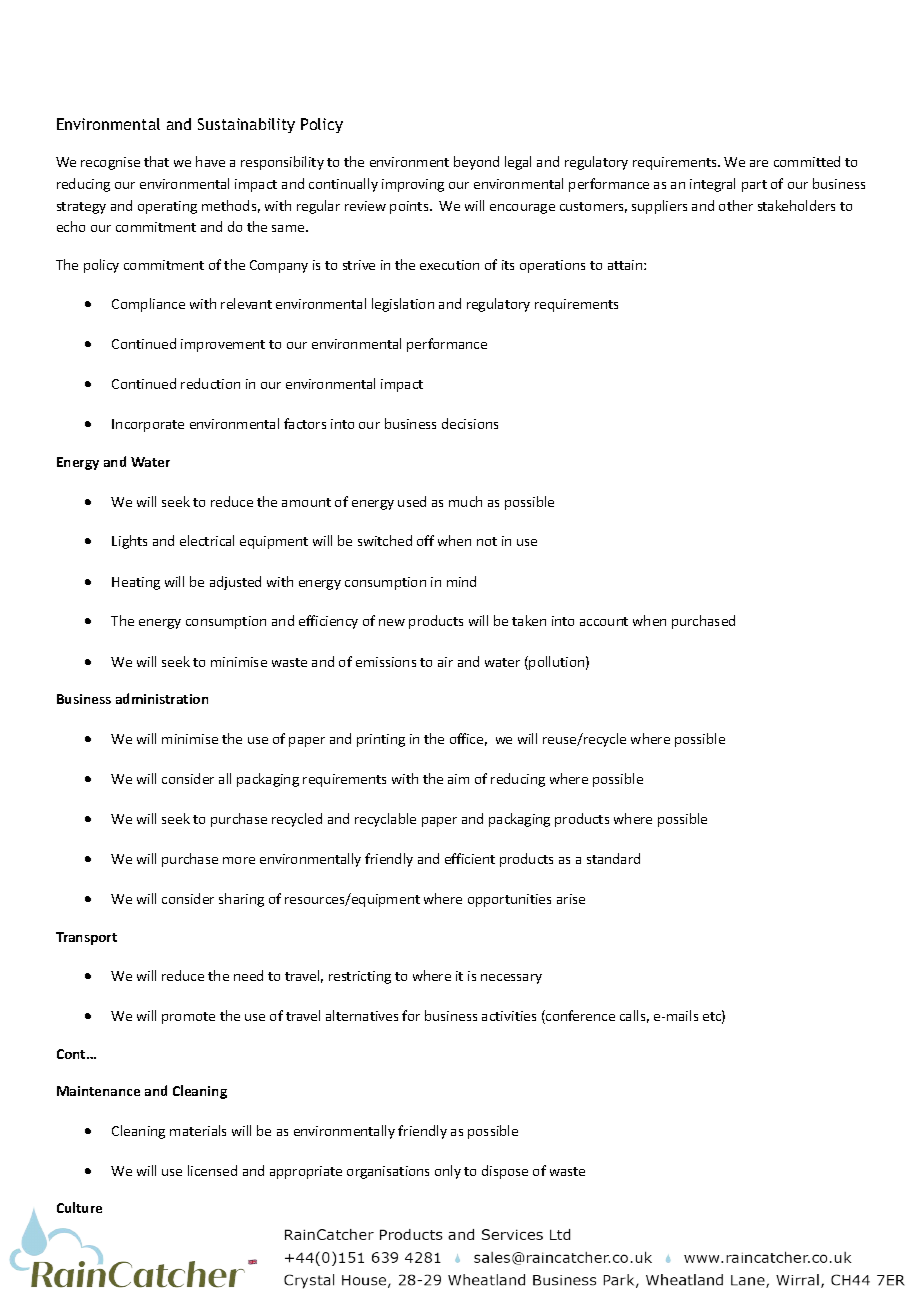 This screenshot has width=924, height=1308. What do you see at coordinates (476, 163) in the screenshot?
I see `beyond` at bounding box center [476, 163].
